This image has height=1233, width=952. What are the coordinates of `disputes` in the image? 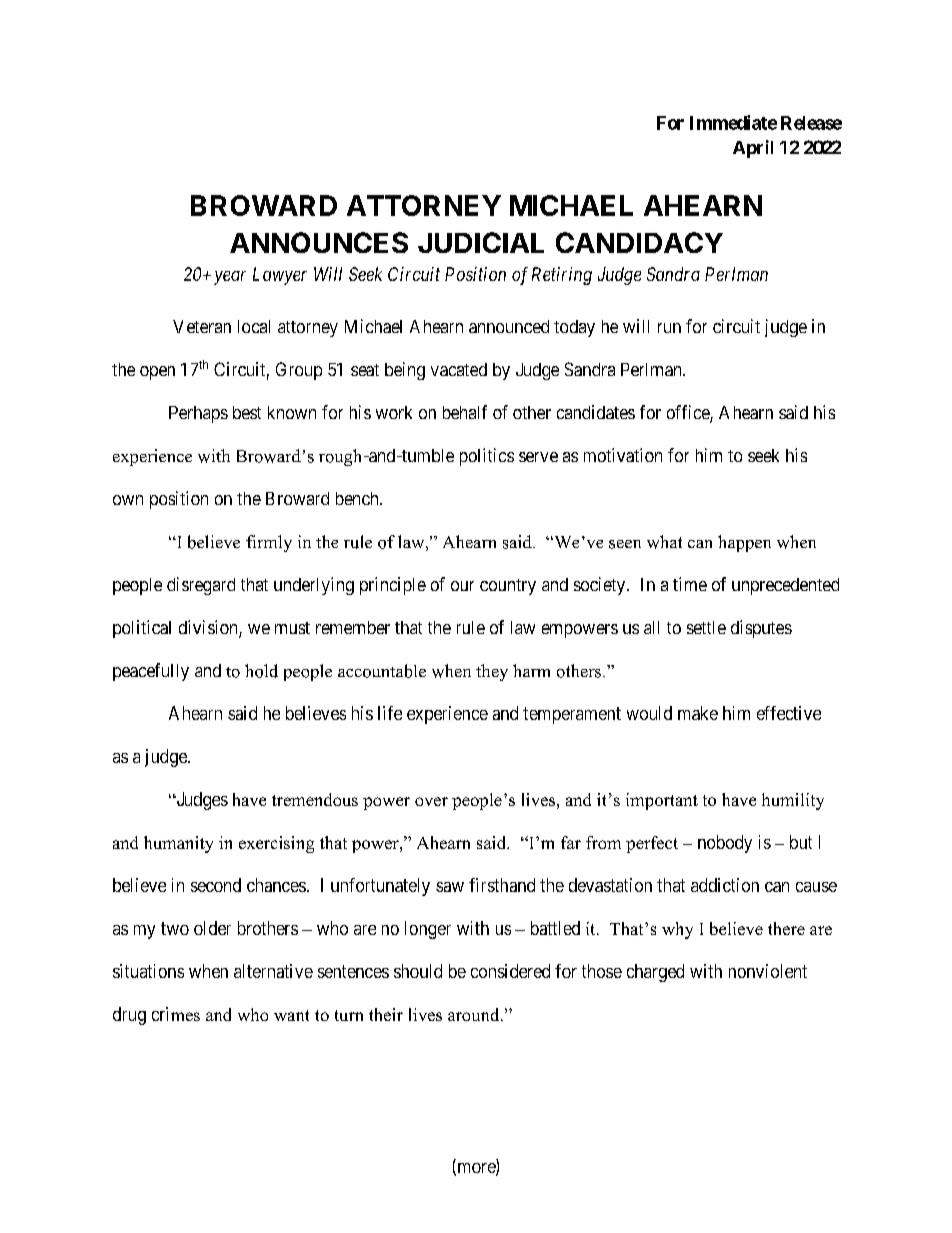 It's located at (761, 629).
